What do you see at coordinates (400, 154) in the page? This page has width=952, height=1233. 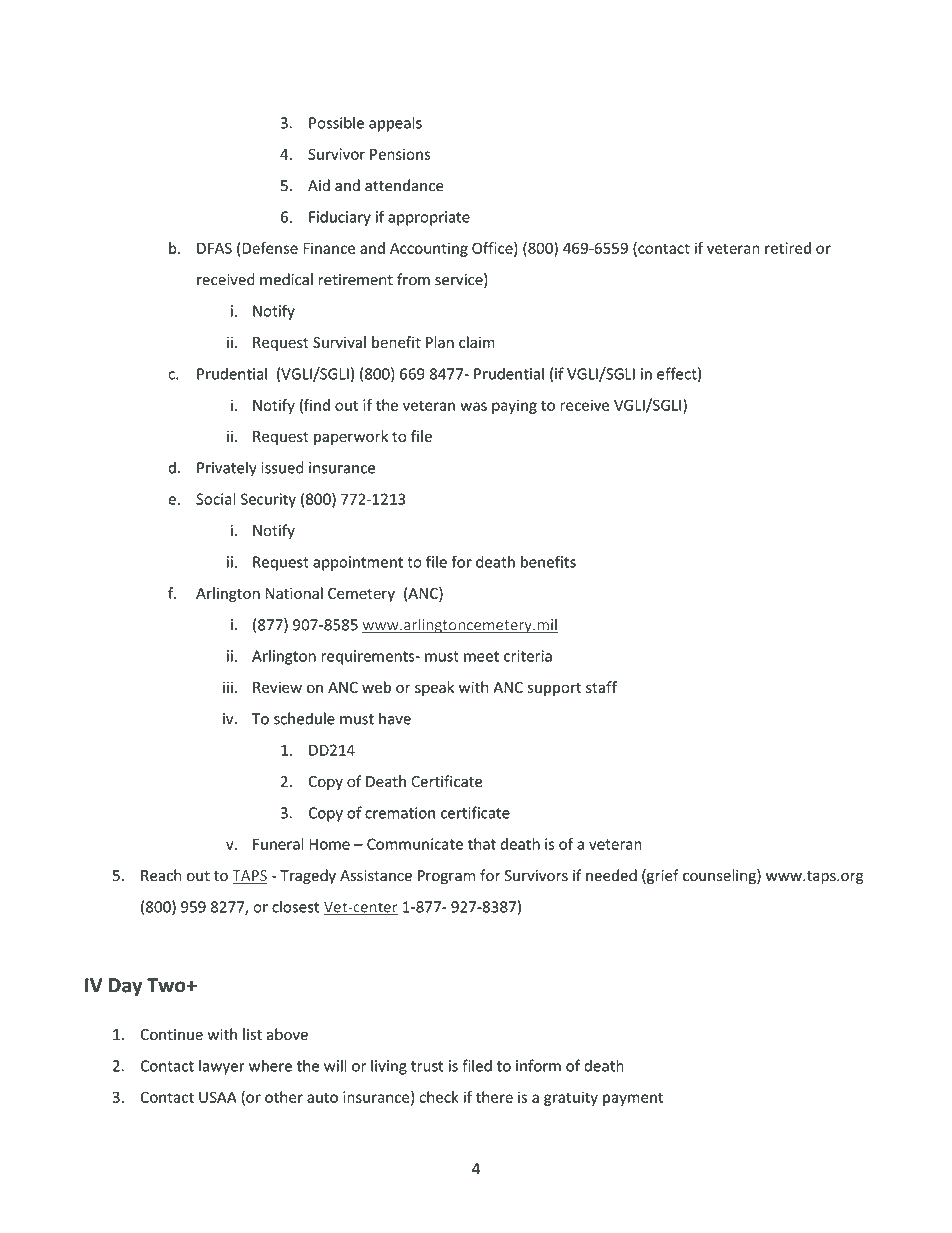 I see `Pensions` at bounding box center [400, 154].
